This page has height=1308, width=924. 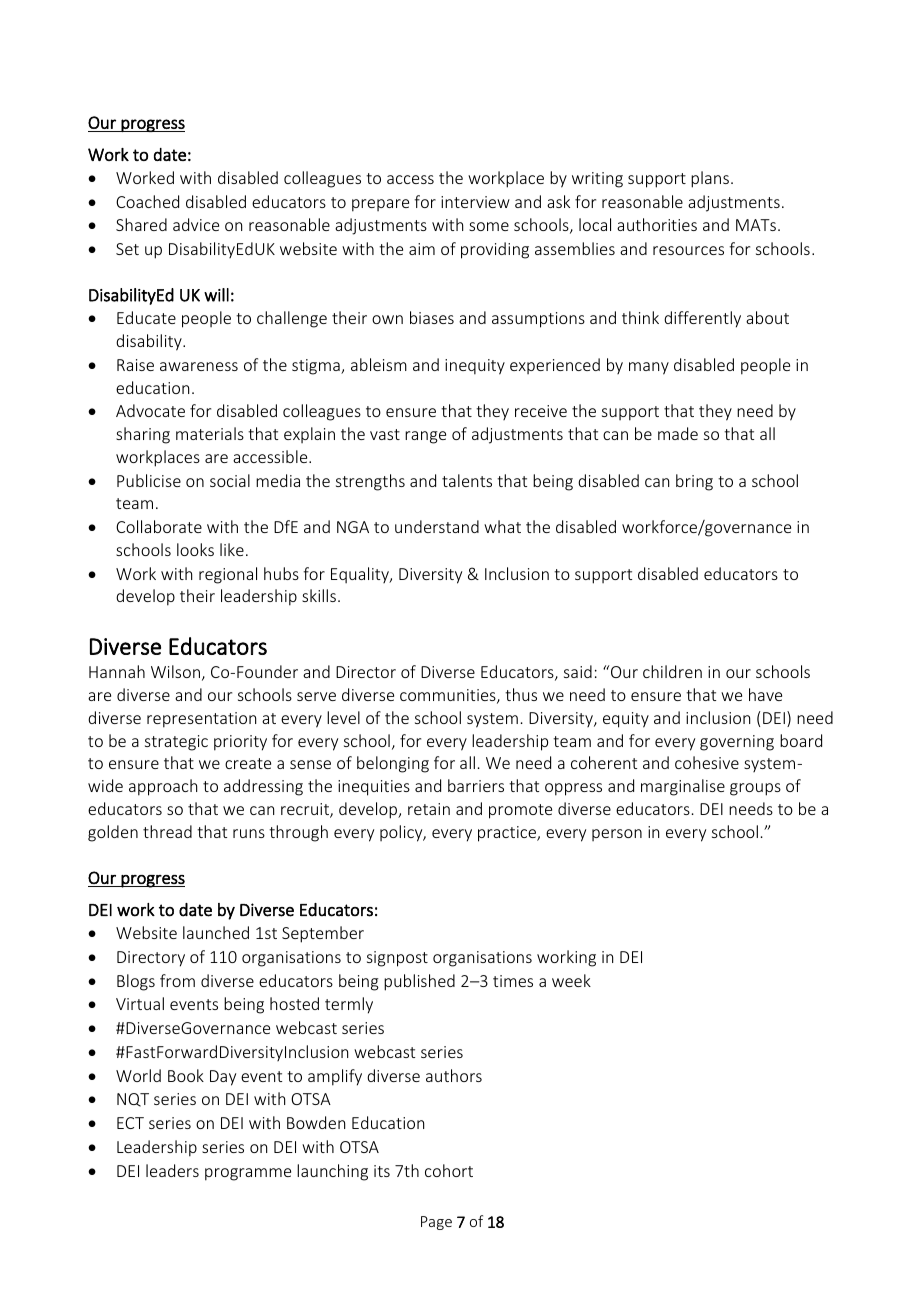 I want to click on representation, so click(x=201, y=720).
